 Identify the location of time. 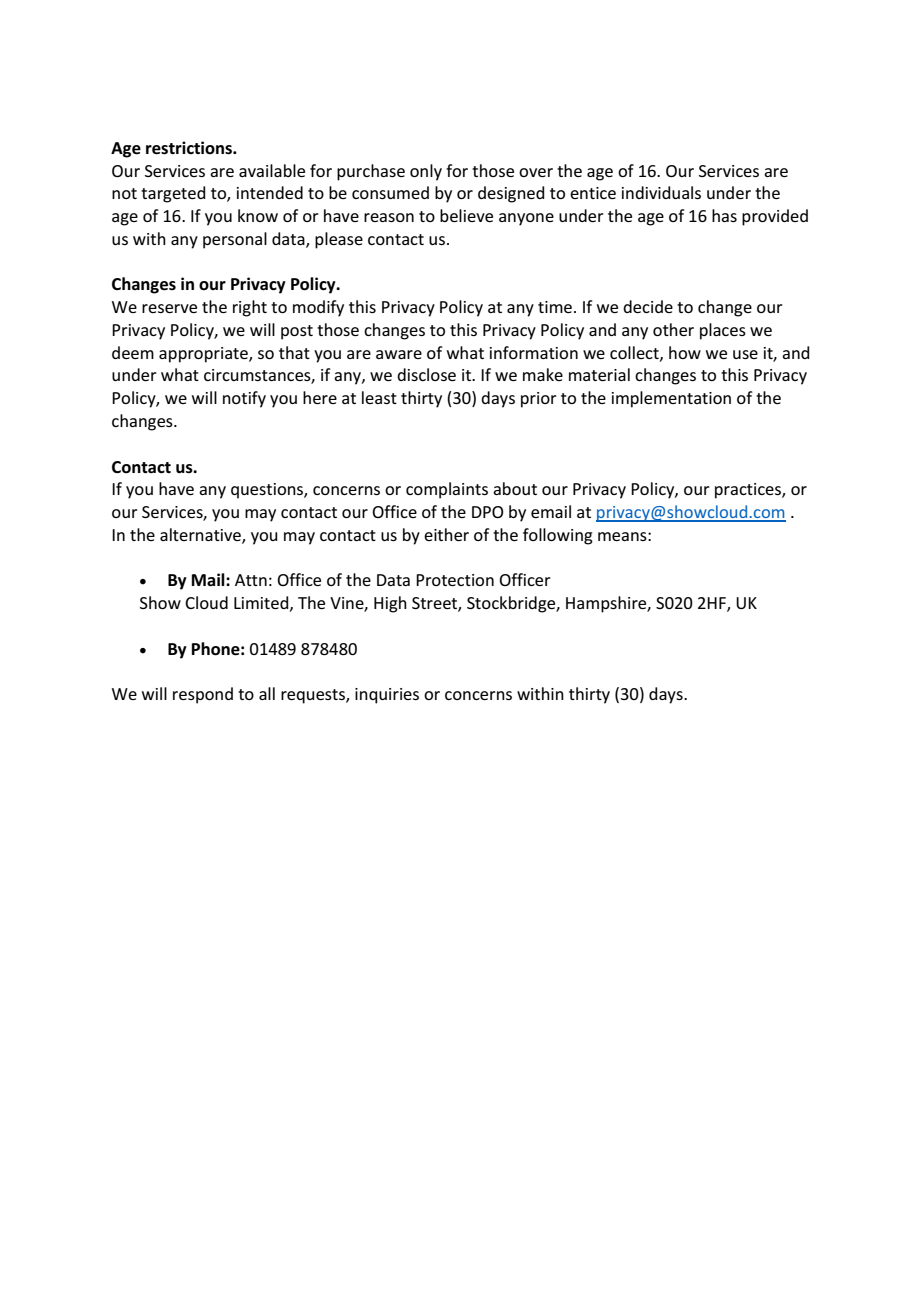
(555, 307).
